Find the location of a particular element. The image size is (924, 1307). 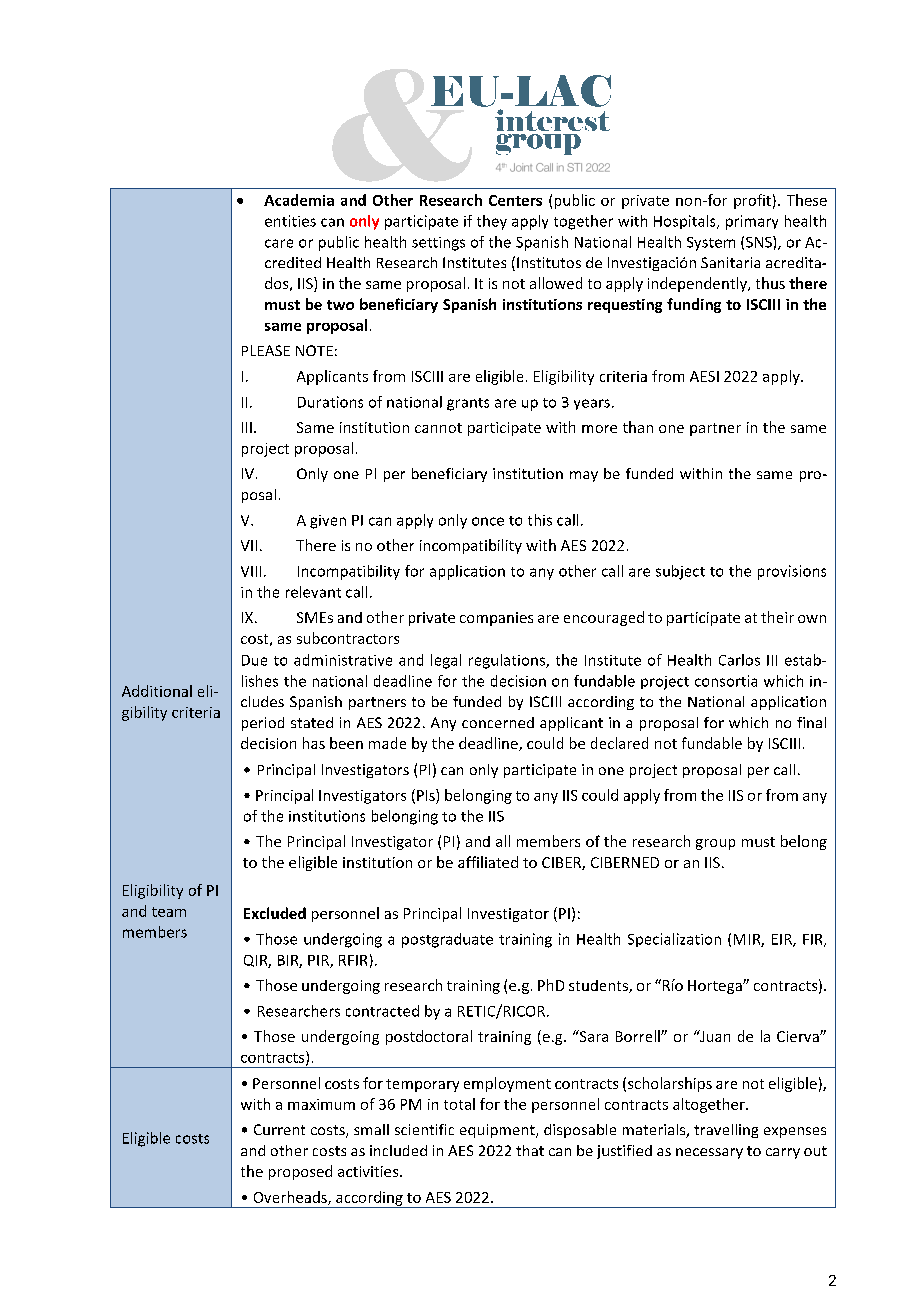

necessary is located at coordinates (709, 1153).
